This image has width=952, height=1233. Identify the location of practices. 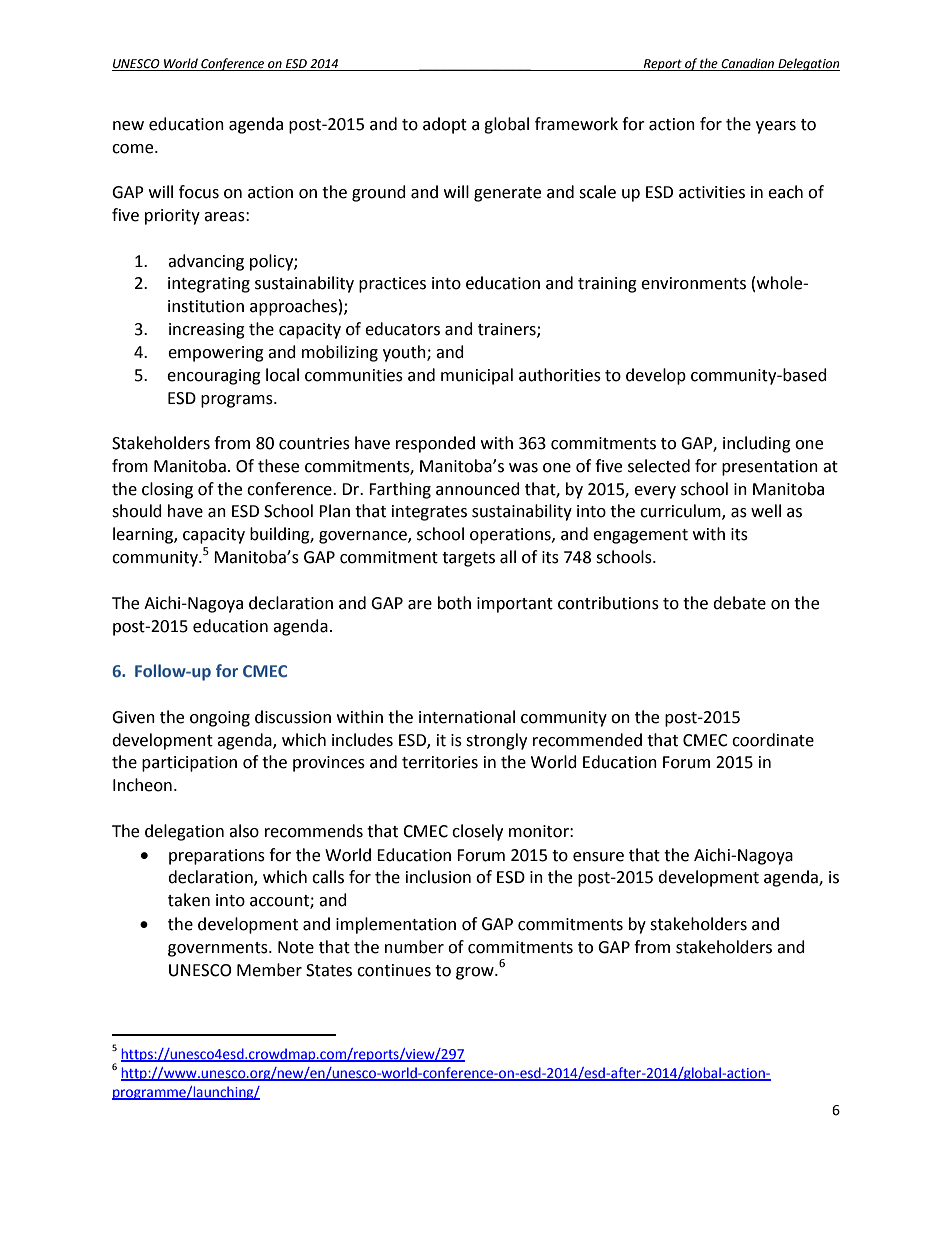
(392, 285).
